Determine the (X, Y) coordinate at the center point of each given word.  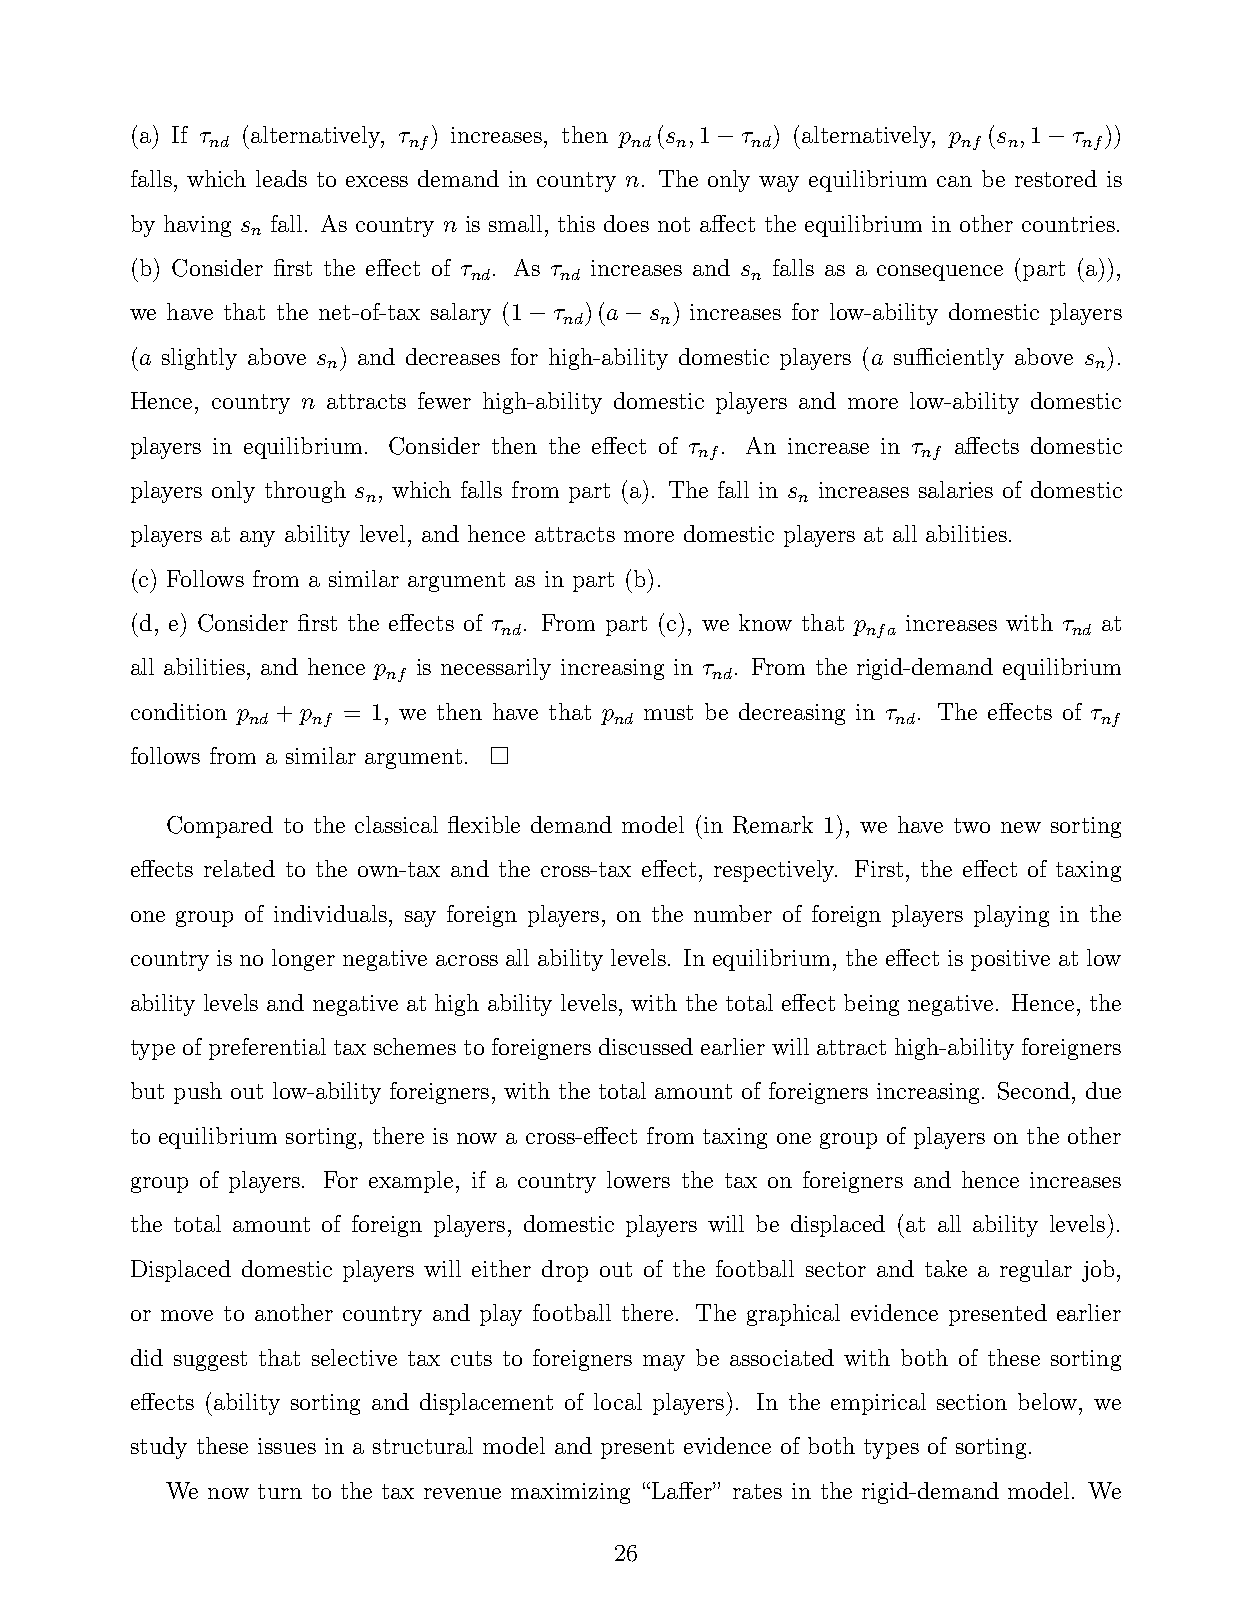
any (257, 539)
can (954, 181)
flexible (484, 824)
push (198, 1093)
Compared (220, 827)
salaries (956, 489)
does (626, 223)
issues (287, 1446)
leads (281, 178)
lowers (638, 1179)
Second (1034, 1091)
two (972, 825)
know (765, 622)
